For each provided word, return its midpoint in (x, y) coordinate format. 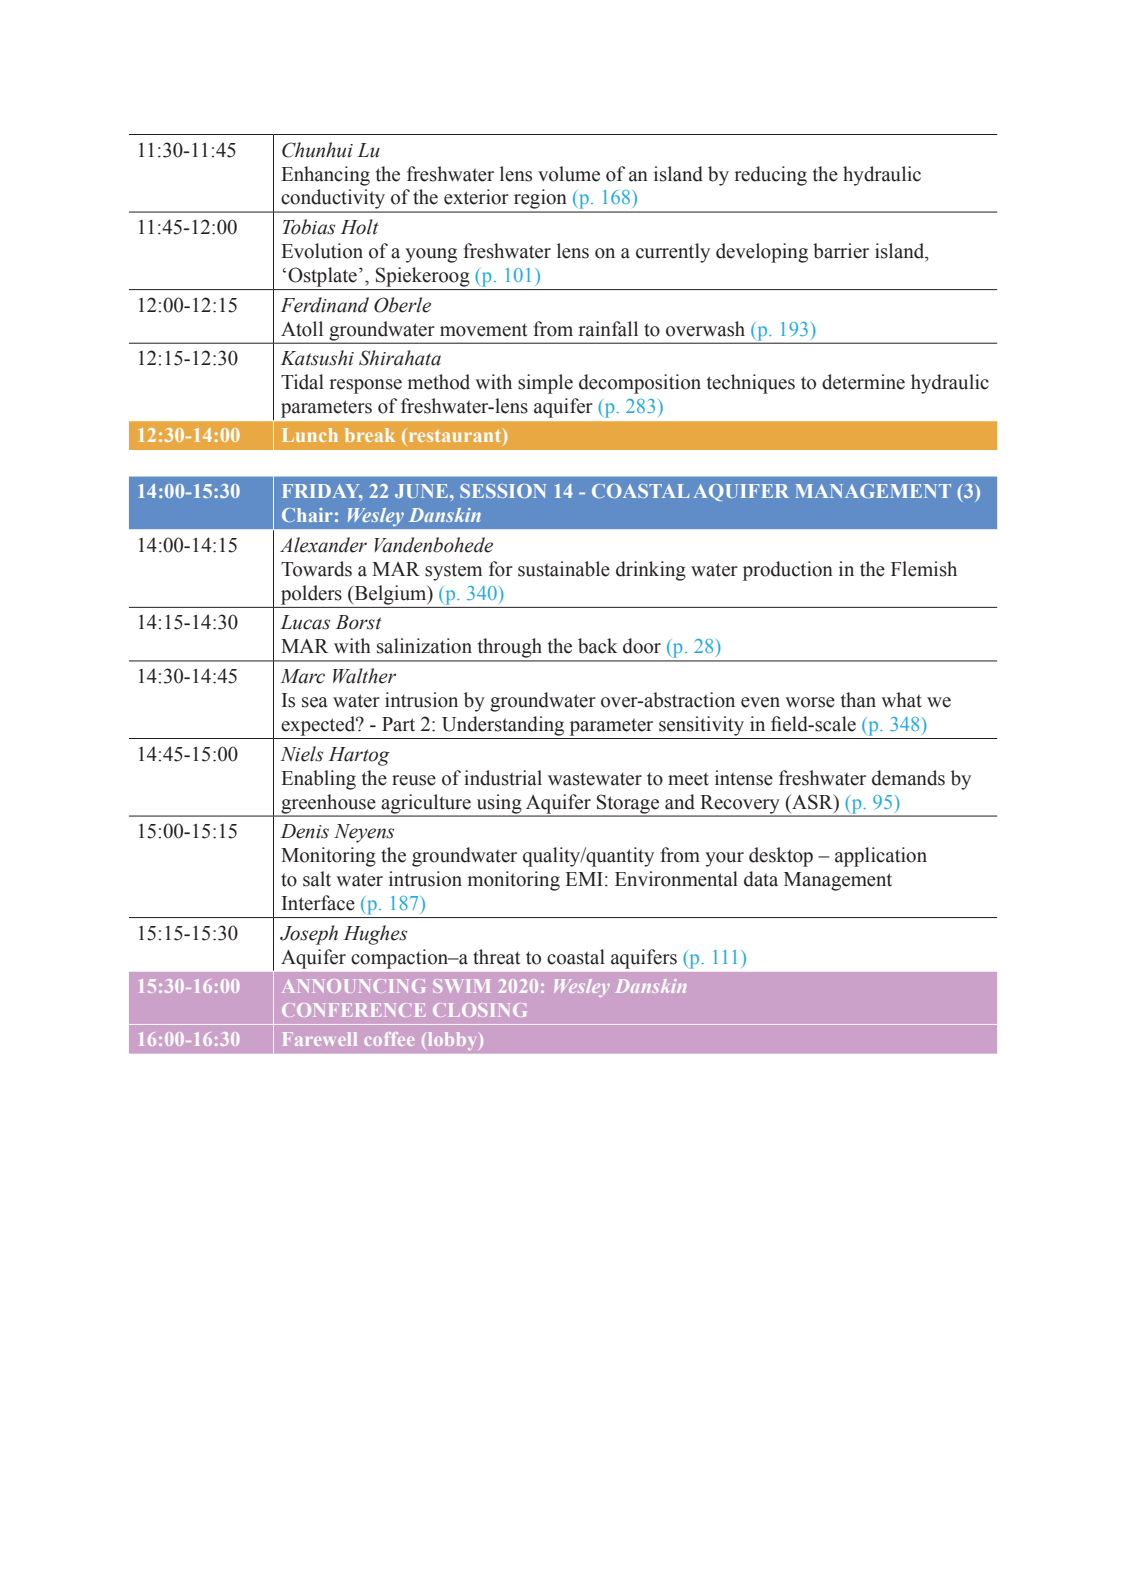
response (365, 386)
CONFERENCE (353, 1010)
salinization (424, 646)
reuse (414, 780)
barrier (841, 251)
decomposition (640, 384)
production (788, 571)
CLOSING (480, 1010)
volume (569, 174)
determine (863, 382)
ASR (812, 802)
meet (688, 779)
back (598, 646)
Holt (360, 227)
